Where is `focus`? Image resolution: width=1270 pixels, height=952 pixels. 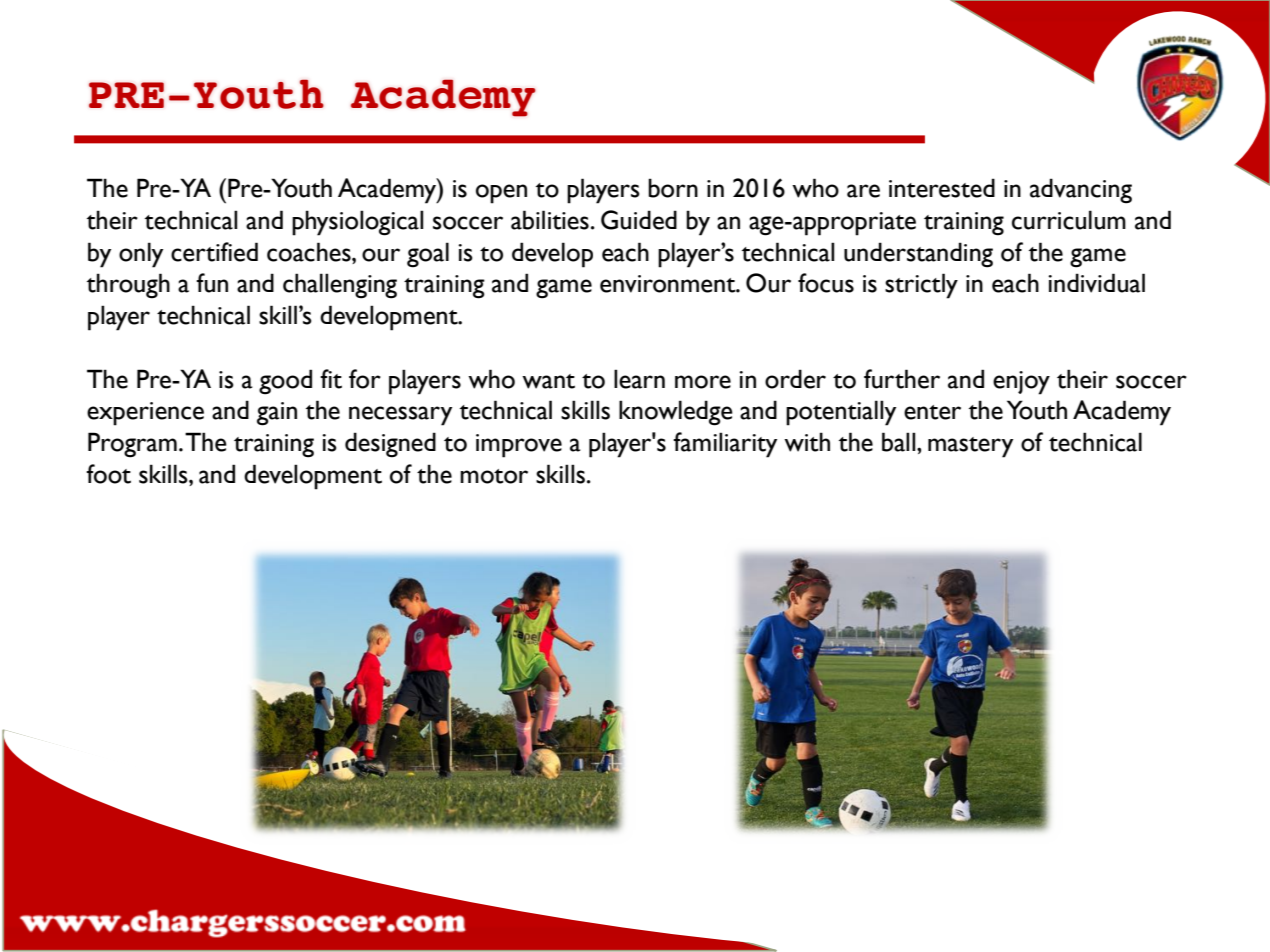 focus is located at coordinates (826, 283).
